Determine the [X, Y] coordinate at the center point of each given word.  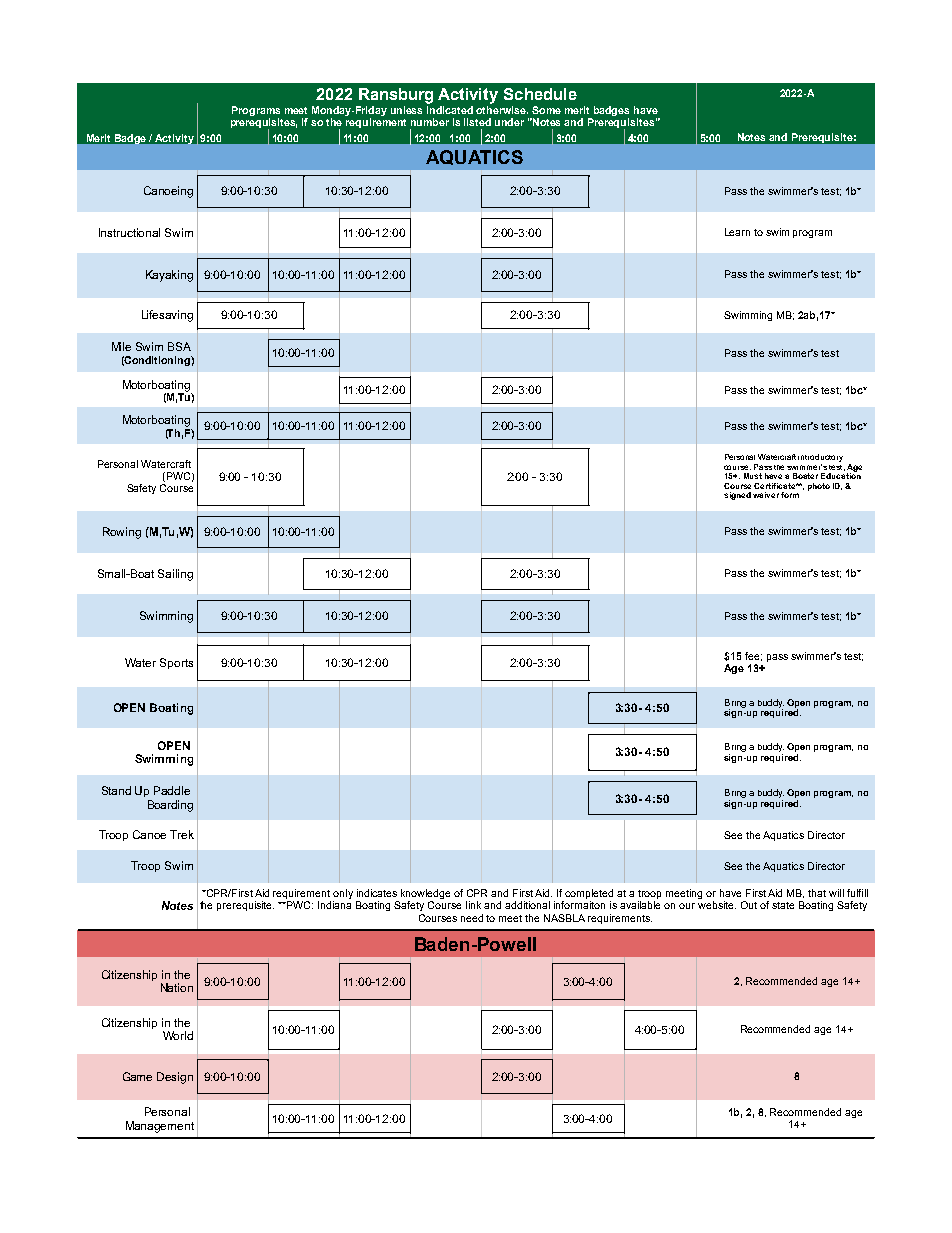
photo [819, 487]
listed [477, 122]
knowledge [425, 895]
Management [160, 1127]
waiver [766, 495]
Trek [182, 834]
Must [753, 476]
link [473, 905]
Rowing [122, 533]
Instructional [129, 232]
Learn [737, 232]
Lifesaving [167, 316]
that [817, 893]
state [783, 905]
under [509, 122]
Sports [176, 663]
